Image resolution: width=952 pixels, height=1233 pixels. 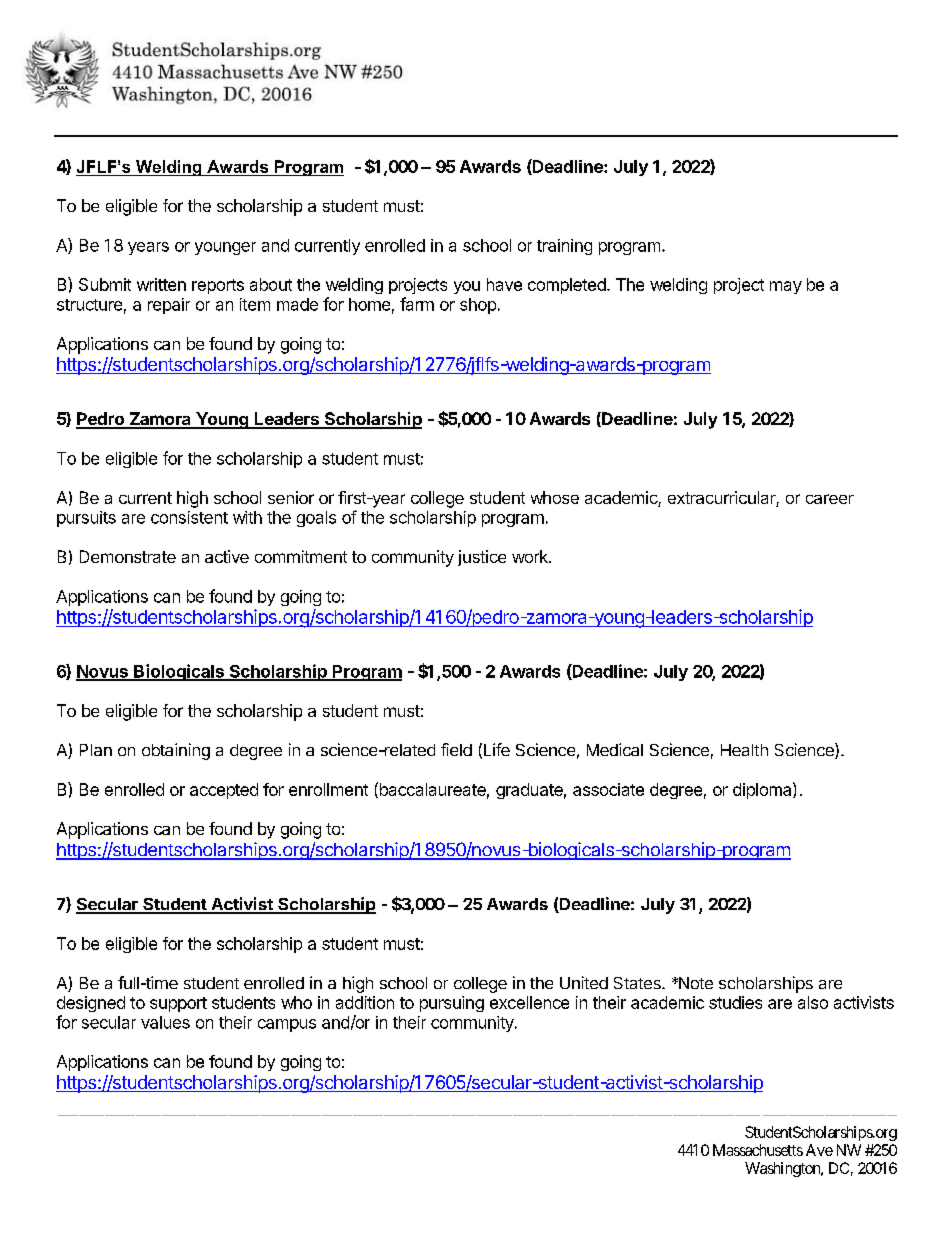 What do you see at coordinates (456, 749) in the image?
I see `field` at bounding box center [456, 749].
